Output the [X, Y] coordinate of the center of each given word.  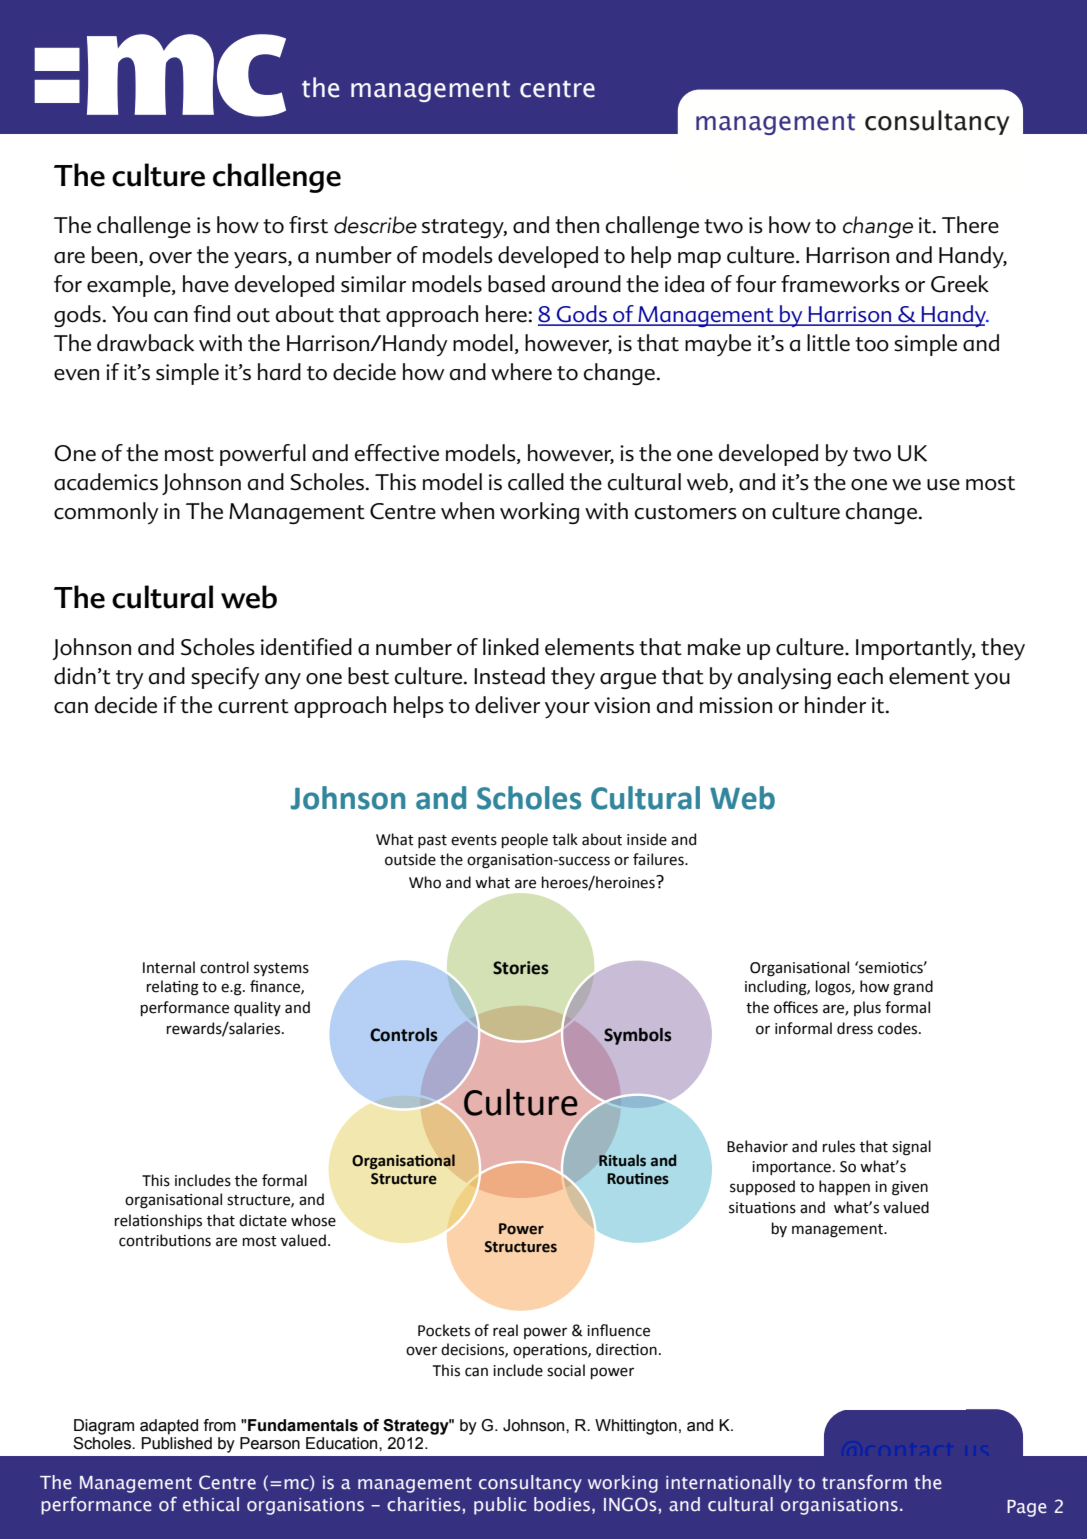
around [586, 284]
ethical [211, 1504]
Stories [521, 968]
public [500, 1506]
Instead [509, 676]
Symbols [638, 1036]
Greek [960, 284]
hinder [835, 705]
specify [225, 678]
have [206, 284]
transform [864, 1482]
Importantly [915, 649]
